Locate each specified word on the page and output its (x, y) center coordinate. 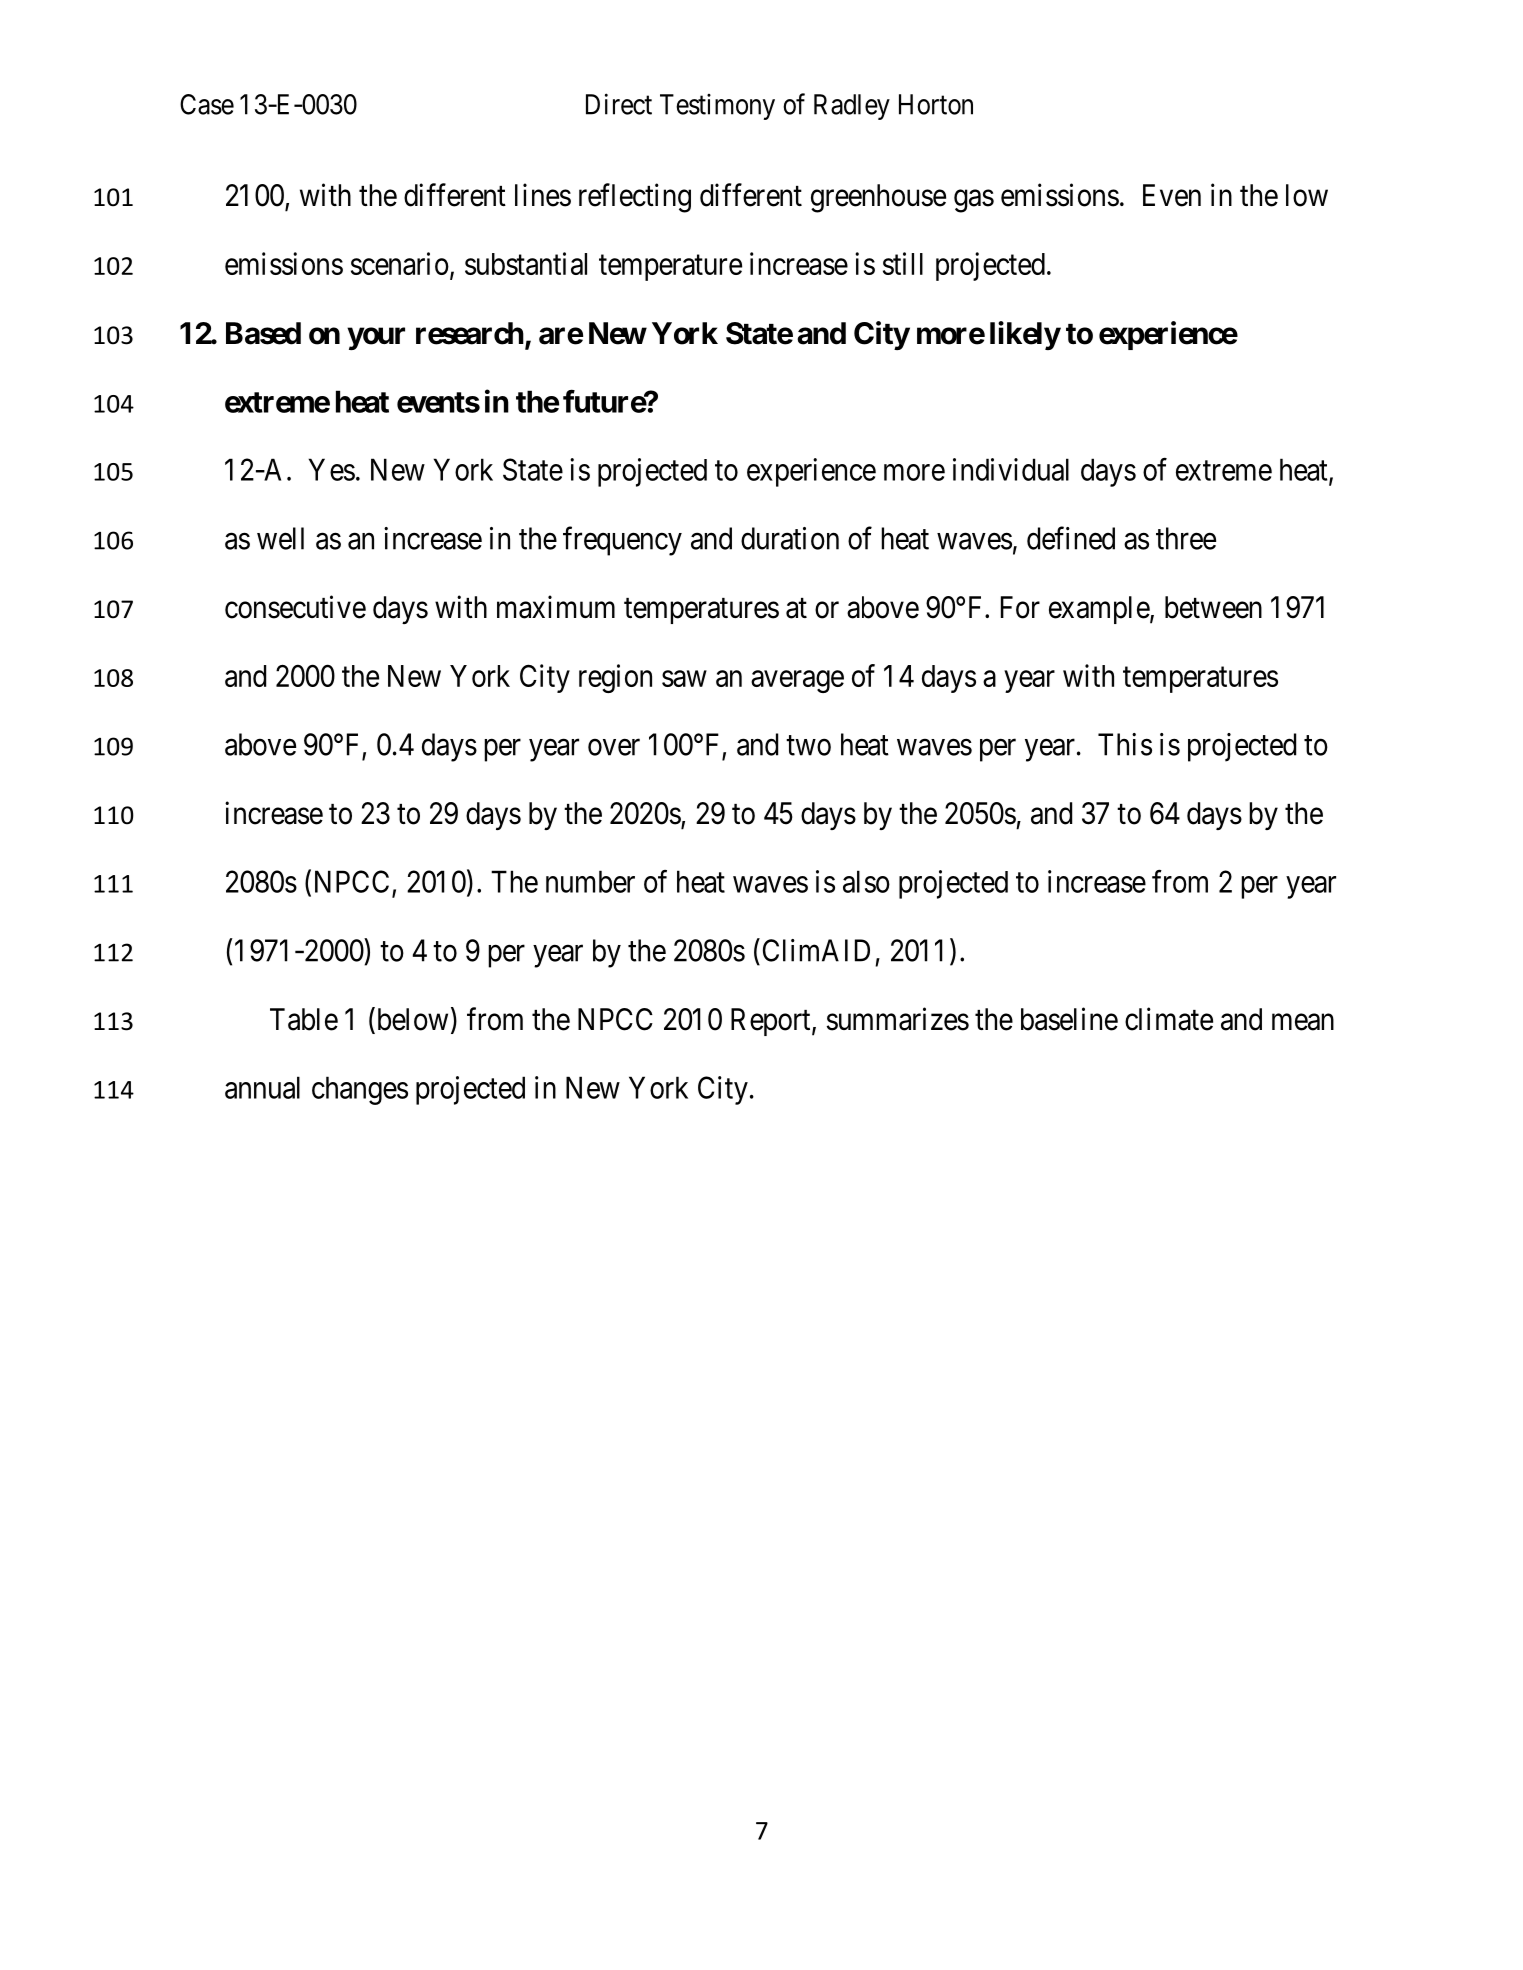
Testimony (717, 107)
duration (790, 538)
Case (207, 104)
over (614, 747)
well (280, 538)
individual (1011, 469)
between (1213, 607)
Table (304, 1019)
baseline (1069, 1019)
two (808, 746)
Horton (936, 104)
